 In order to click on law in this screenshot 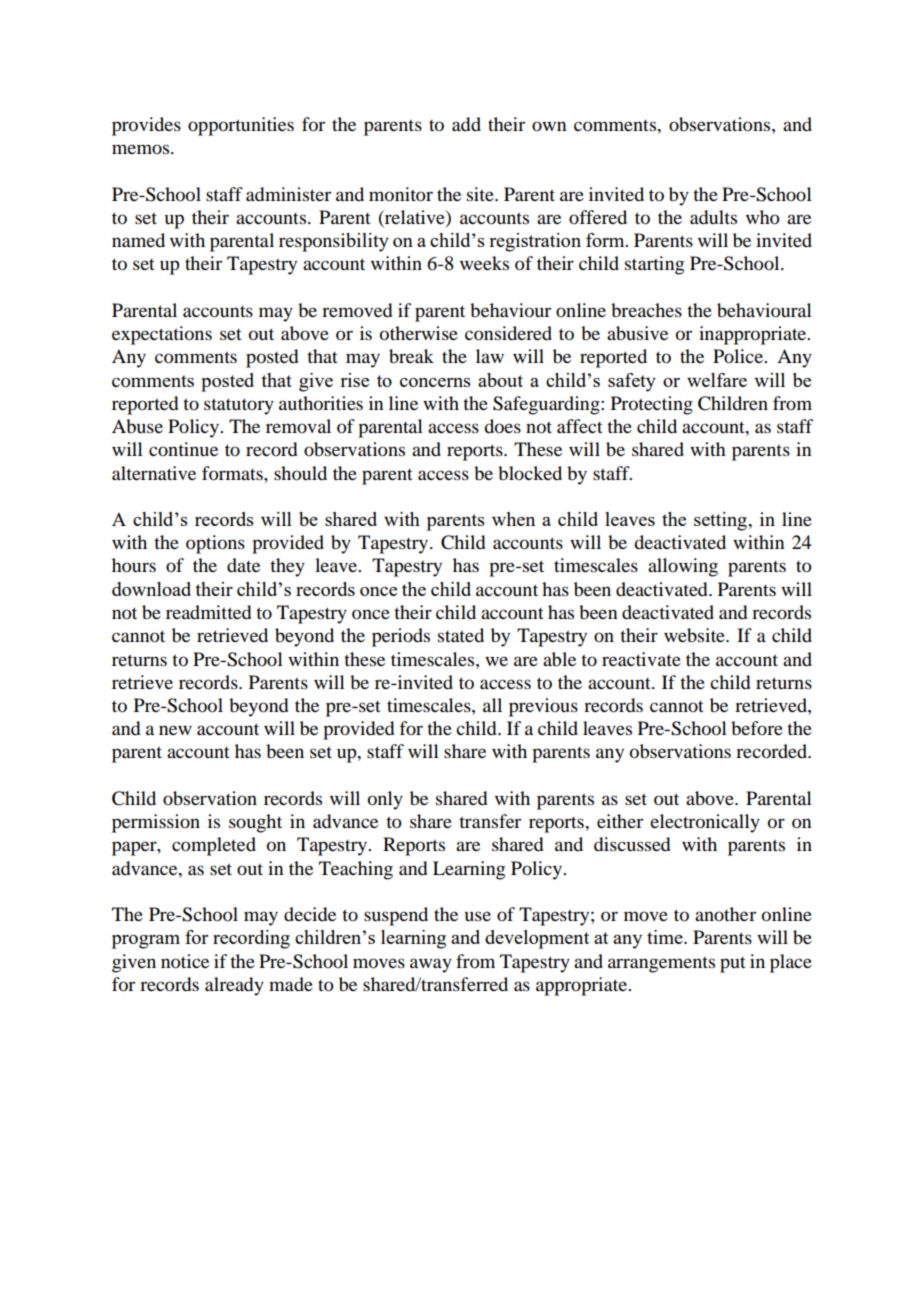, I will do `click(490, 356)`.
